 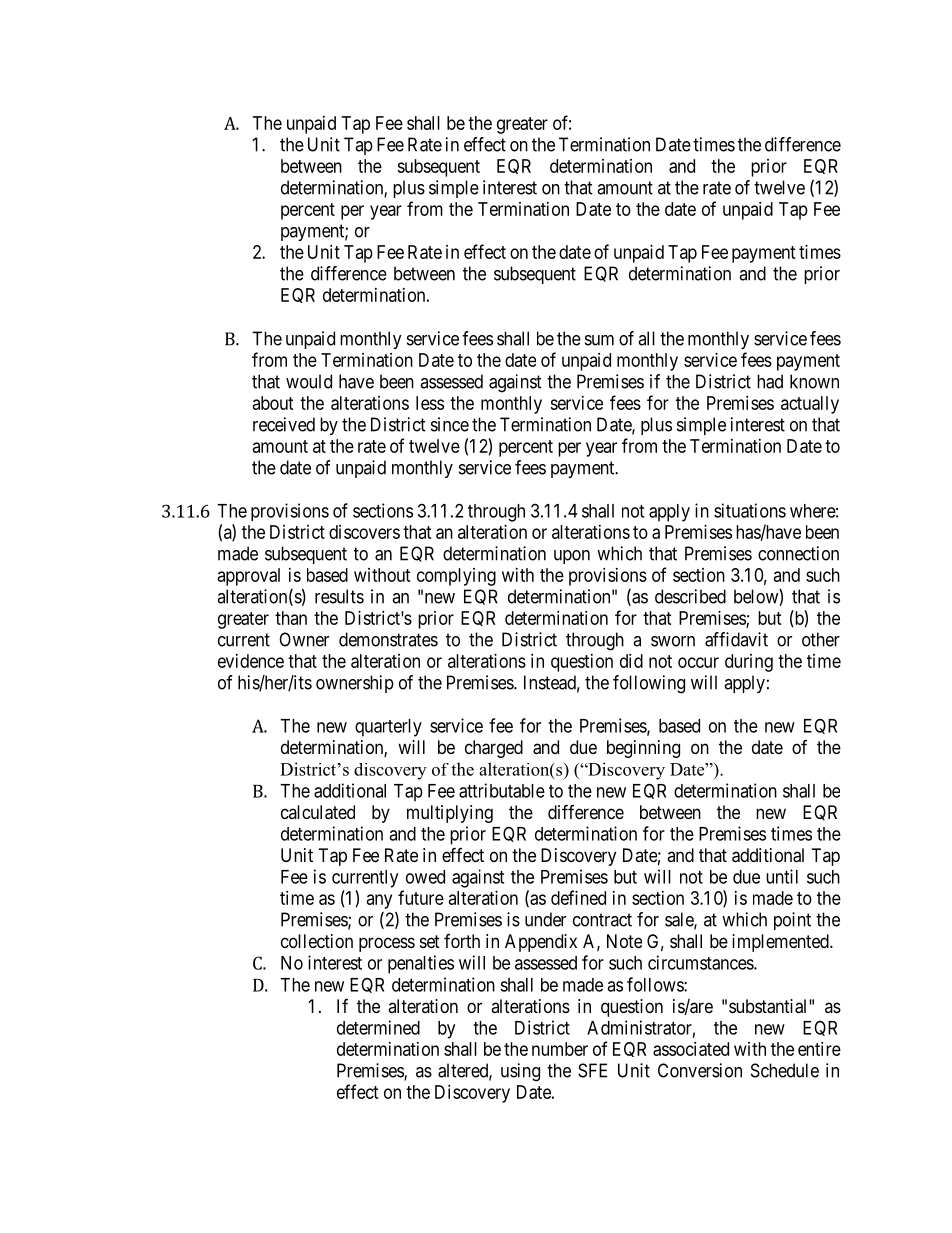 I want to click on upon, so click(x=572, y=557).
